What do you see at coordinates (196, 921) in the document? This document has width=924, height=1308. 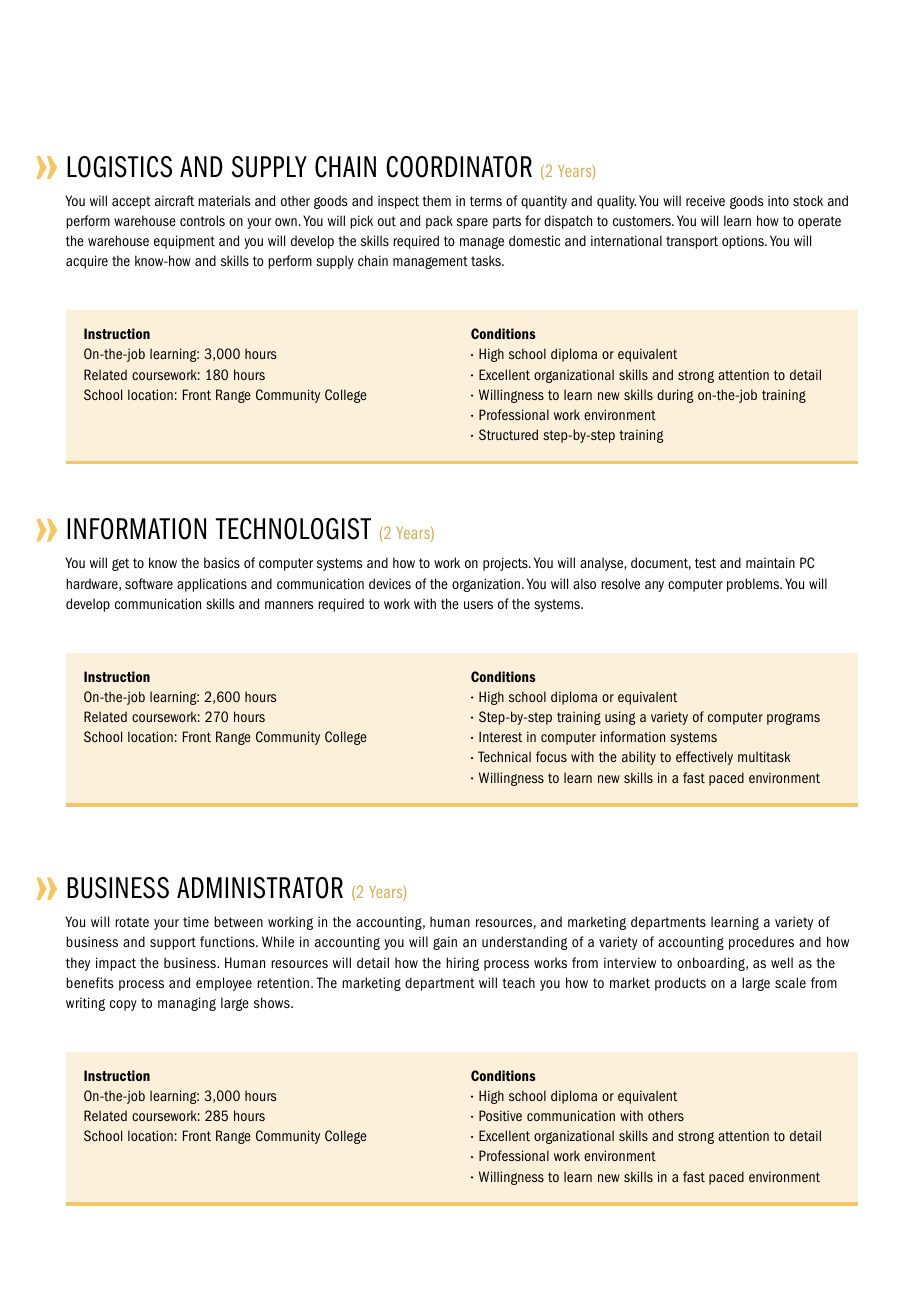 I see `time` at bounding box center [196, 921].
